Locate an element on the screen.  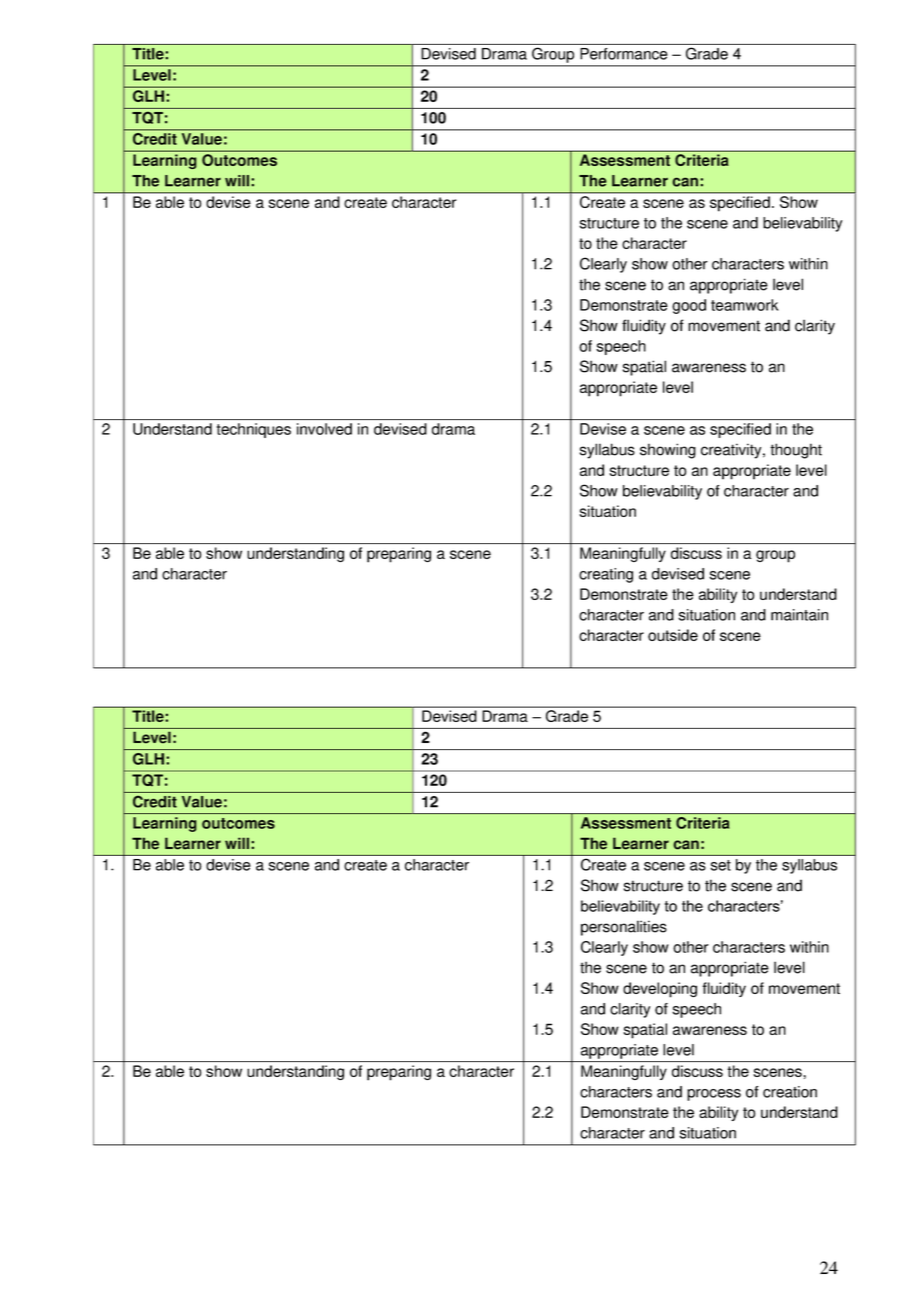
process is located at coordinates (714, 1095).
